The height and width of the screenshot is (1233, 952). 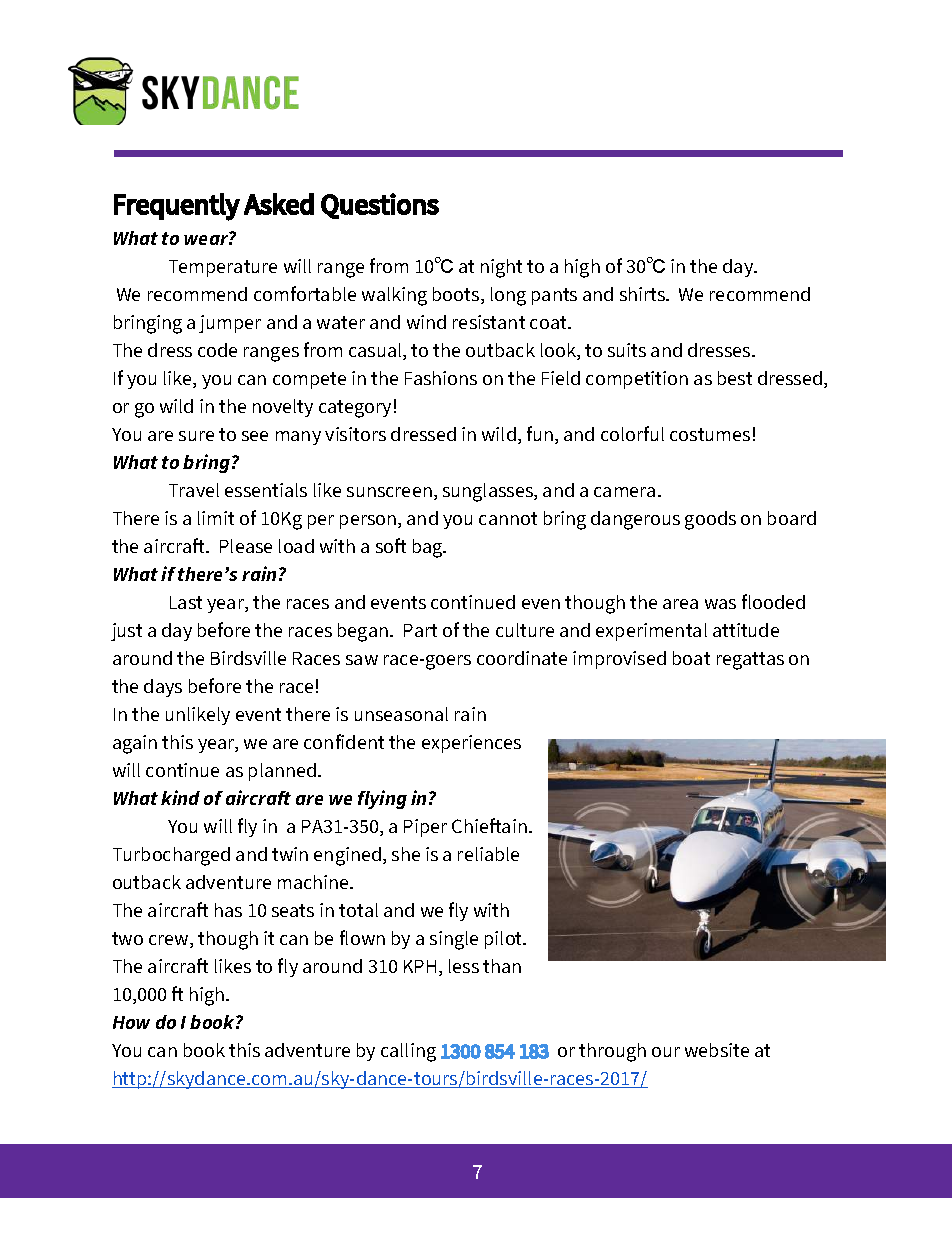 I want to click on night, so click(x=501, y=268).
